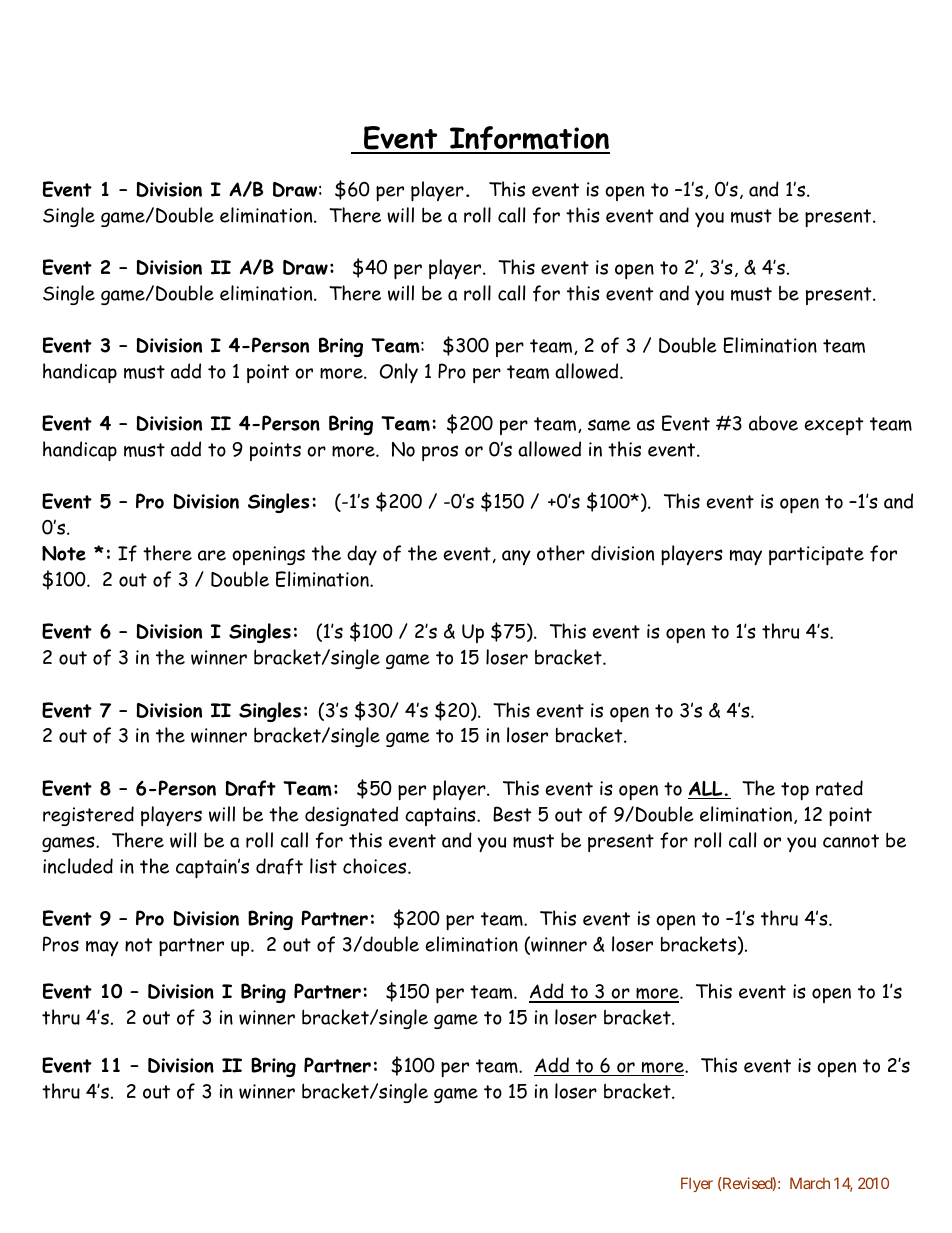 The width and height of the document is (952, 1233). I want to click on above, so click(773, 423).
